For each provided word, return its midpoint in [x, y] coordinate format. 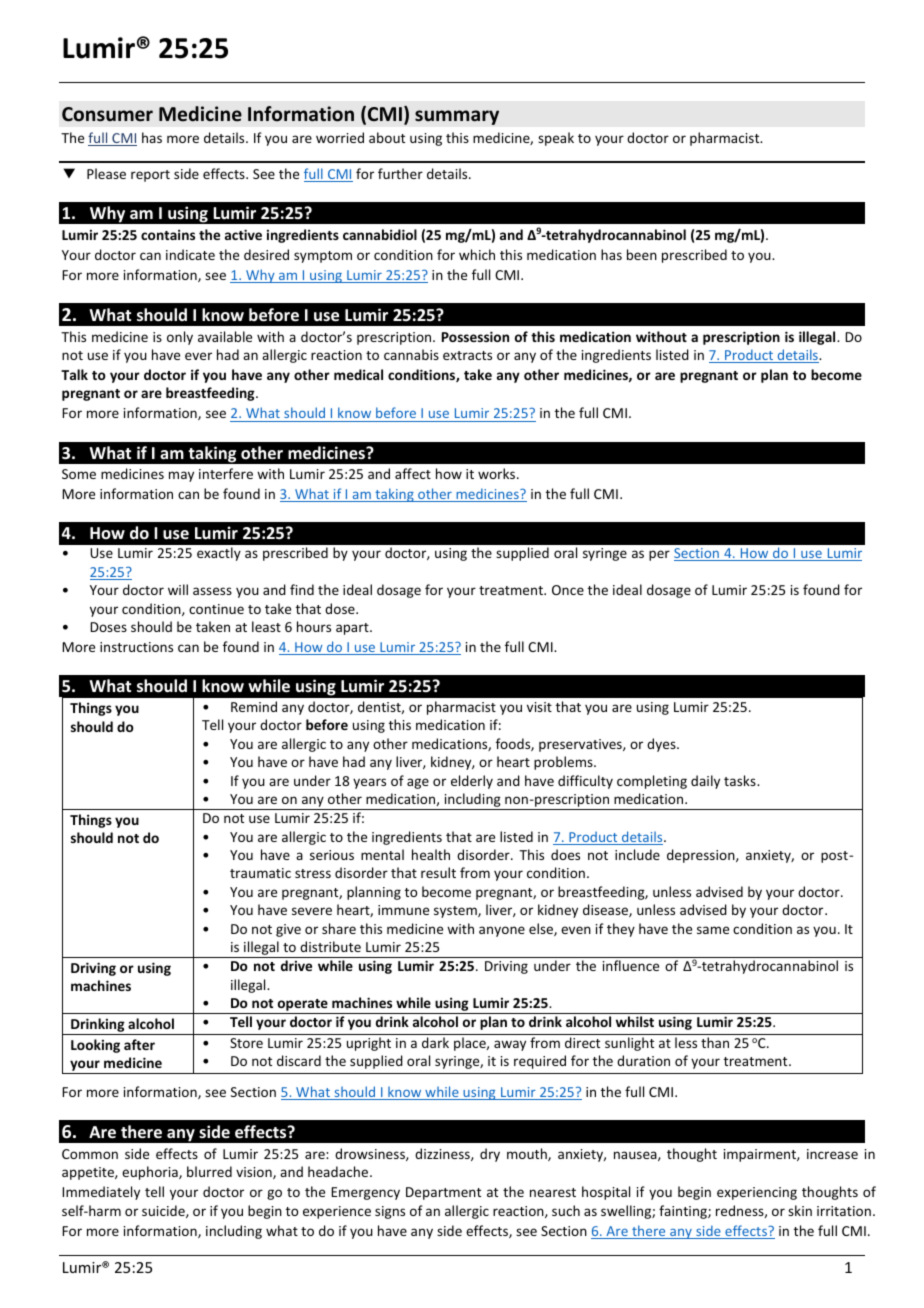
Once [568, 590]
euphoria [151, 1173]
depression [702, 856]
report [150, 176]
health [431, 854]
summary [457, 117]
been [642, 254]
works [498, 473]
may [181, 476]
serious [332, 855]
